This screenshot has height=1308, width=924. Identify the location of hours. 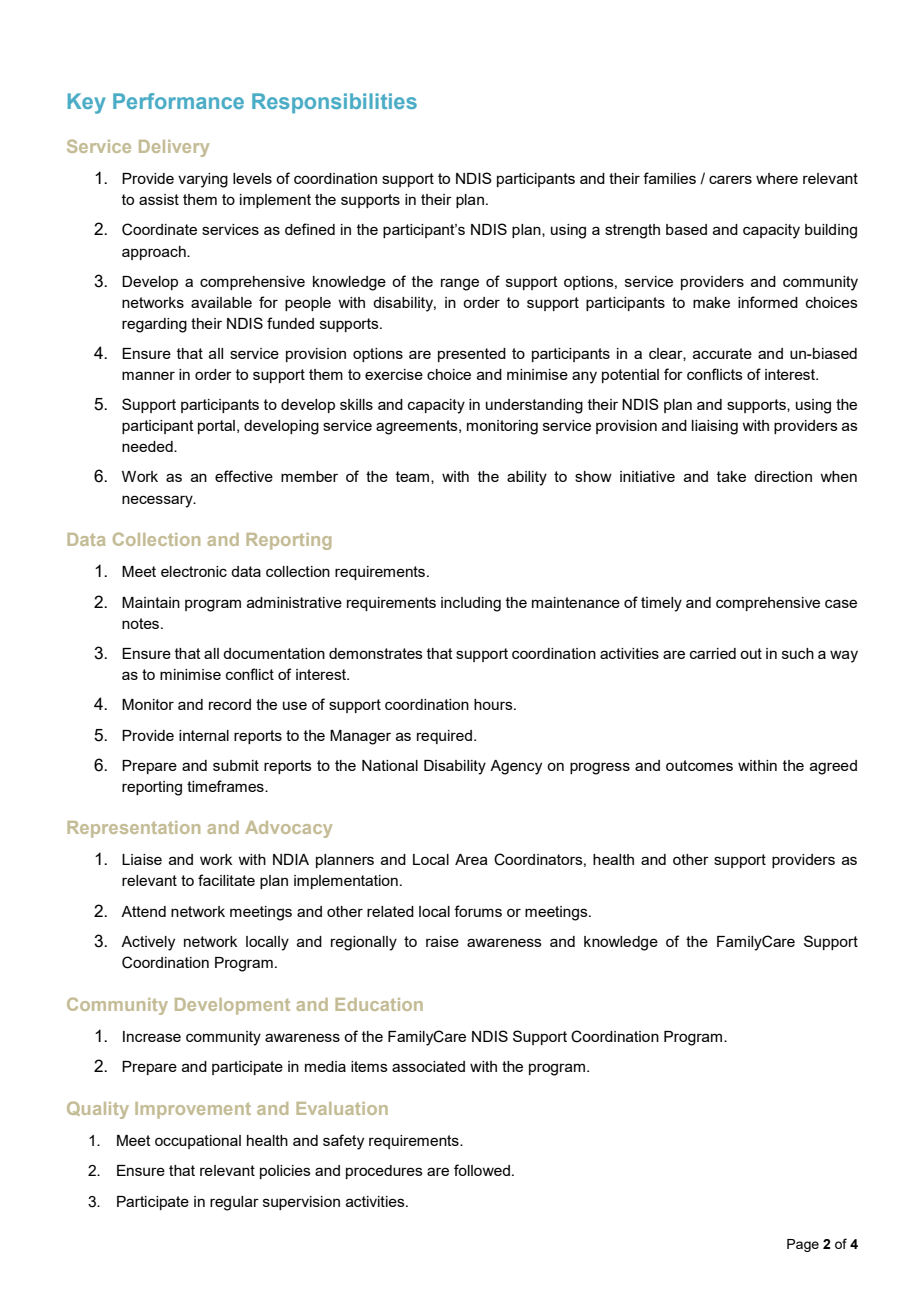
(494, 704).
